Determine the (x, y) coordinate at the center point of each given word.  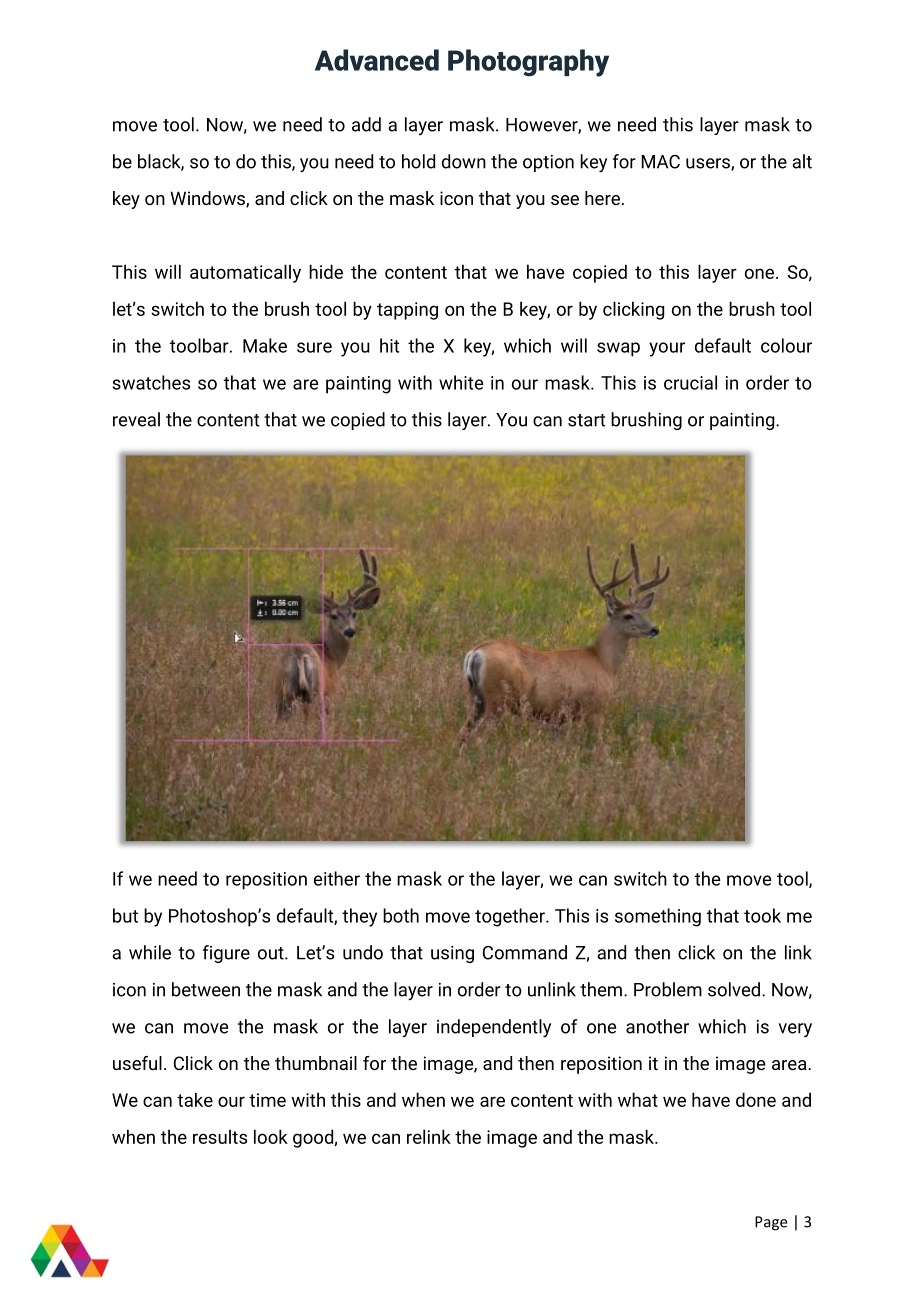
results (220, 1136)
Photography (528, 63)
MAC (660, 162)
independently (494, 1028)
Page (771, 1223)
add (366, 124)
